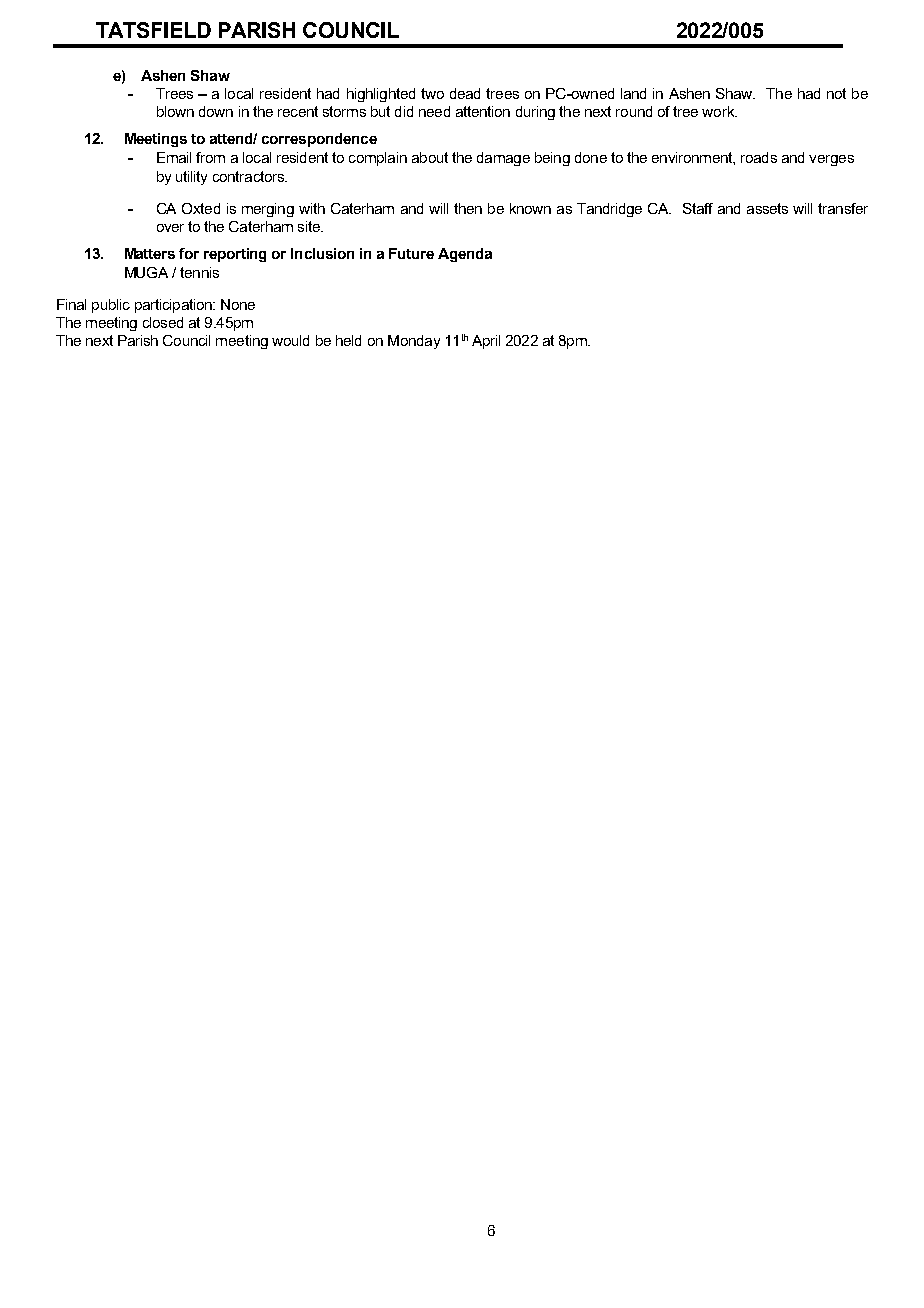 This screenshot has height=1308, width=924. I want to click on work, so click(719, 111).
